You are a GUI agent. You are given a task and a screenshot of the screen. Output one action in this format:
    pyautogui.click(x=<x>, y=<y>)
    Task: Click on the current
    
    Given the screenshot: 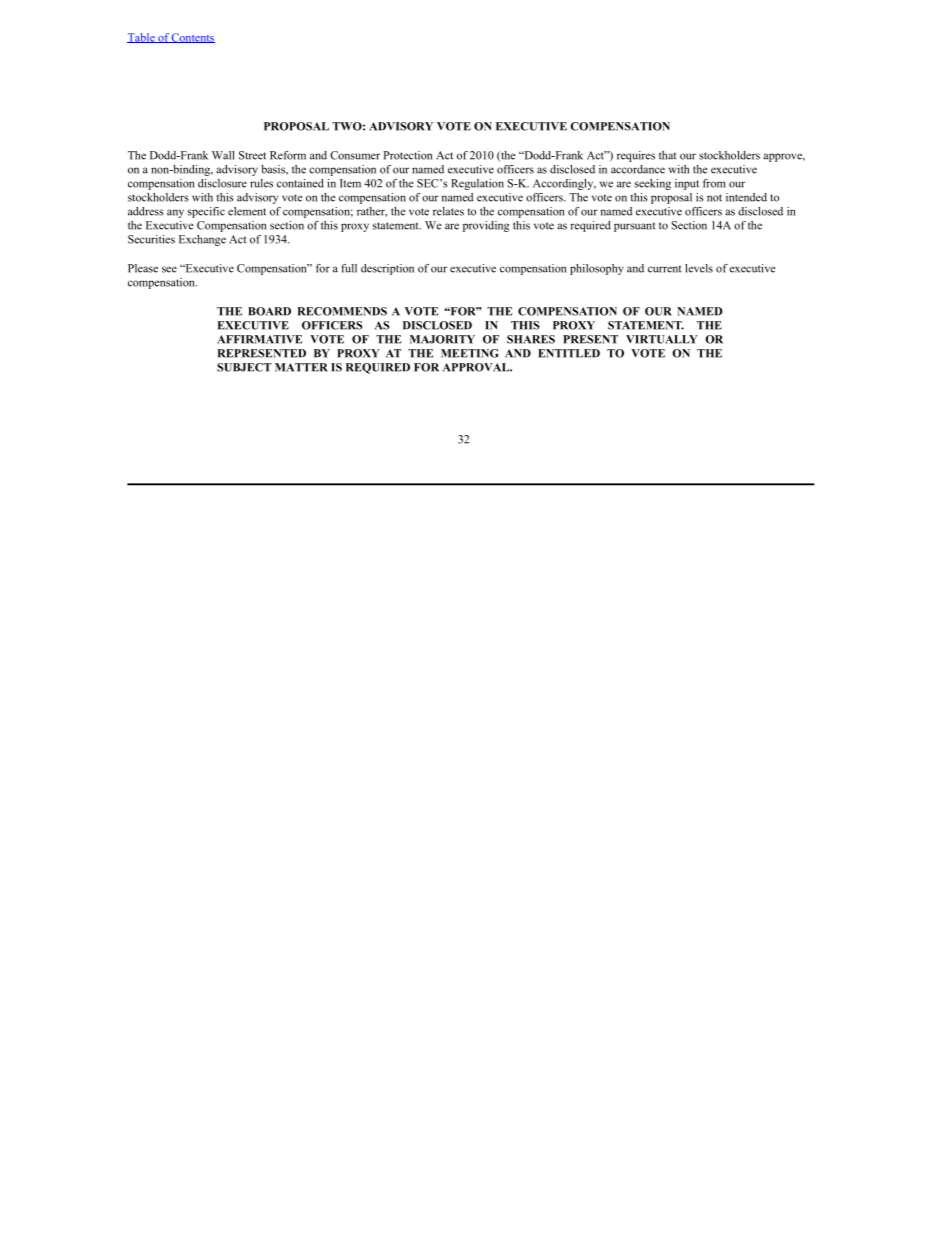 What is the action you would take?
    pyautogui.click(x=665, y=269)
